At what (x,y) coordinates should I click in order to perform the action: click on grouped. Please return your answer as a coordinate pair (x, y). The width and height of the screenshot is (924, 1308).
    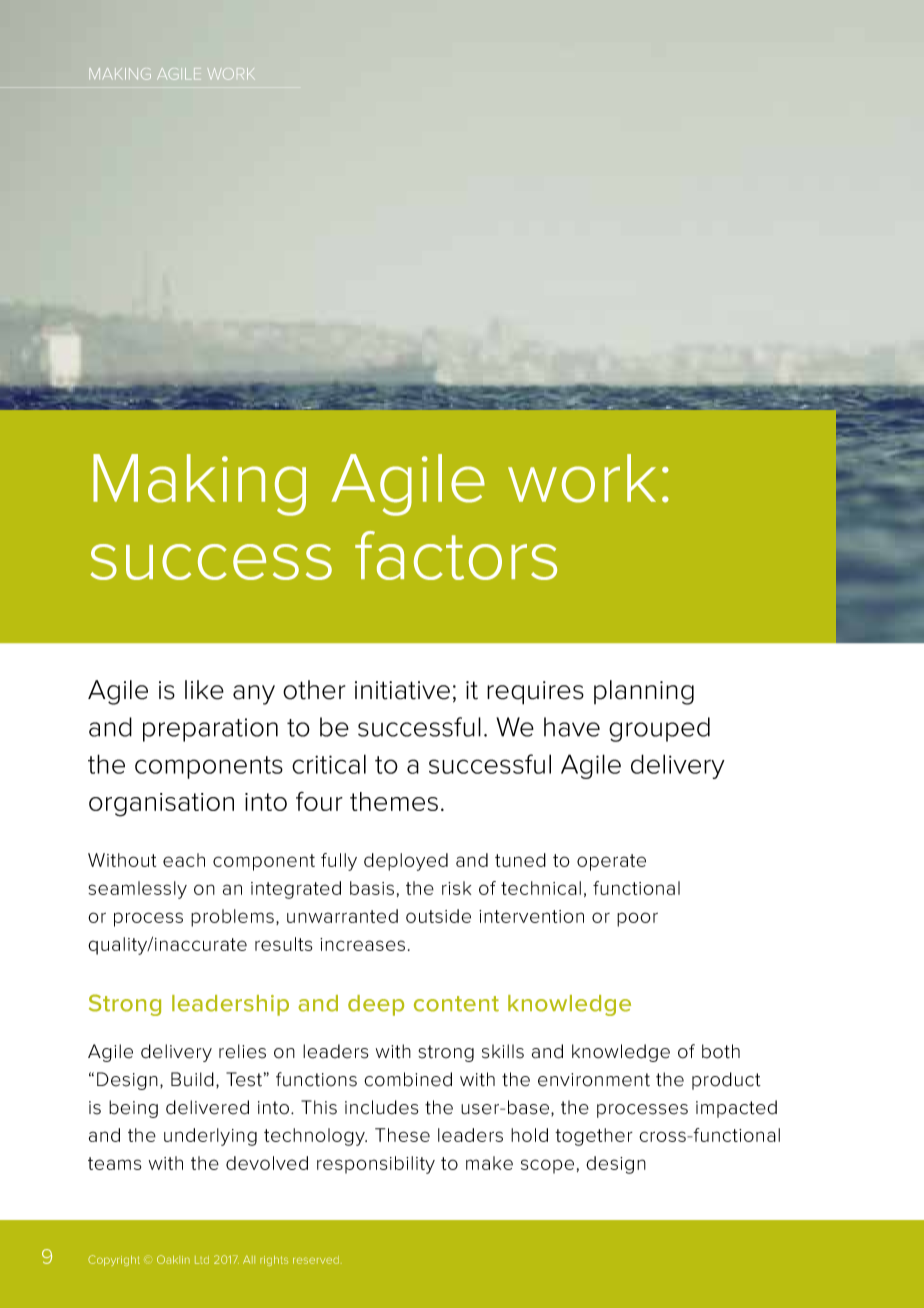
    Looking at the image, I should click on (659, 729).
